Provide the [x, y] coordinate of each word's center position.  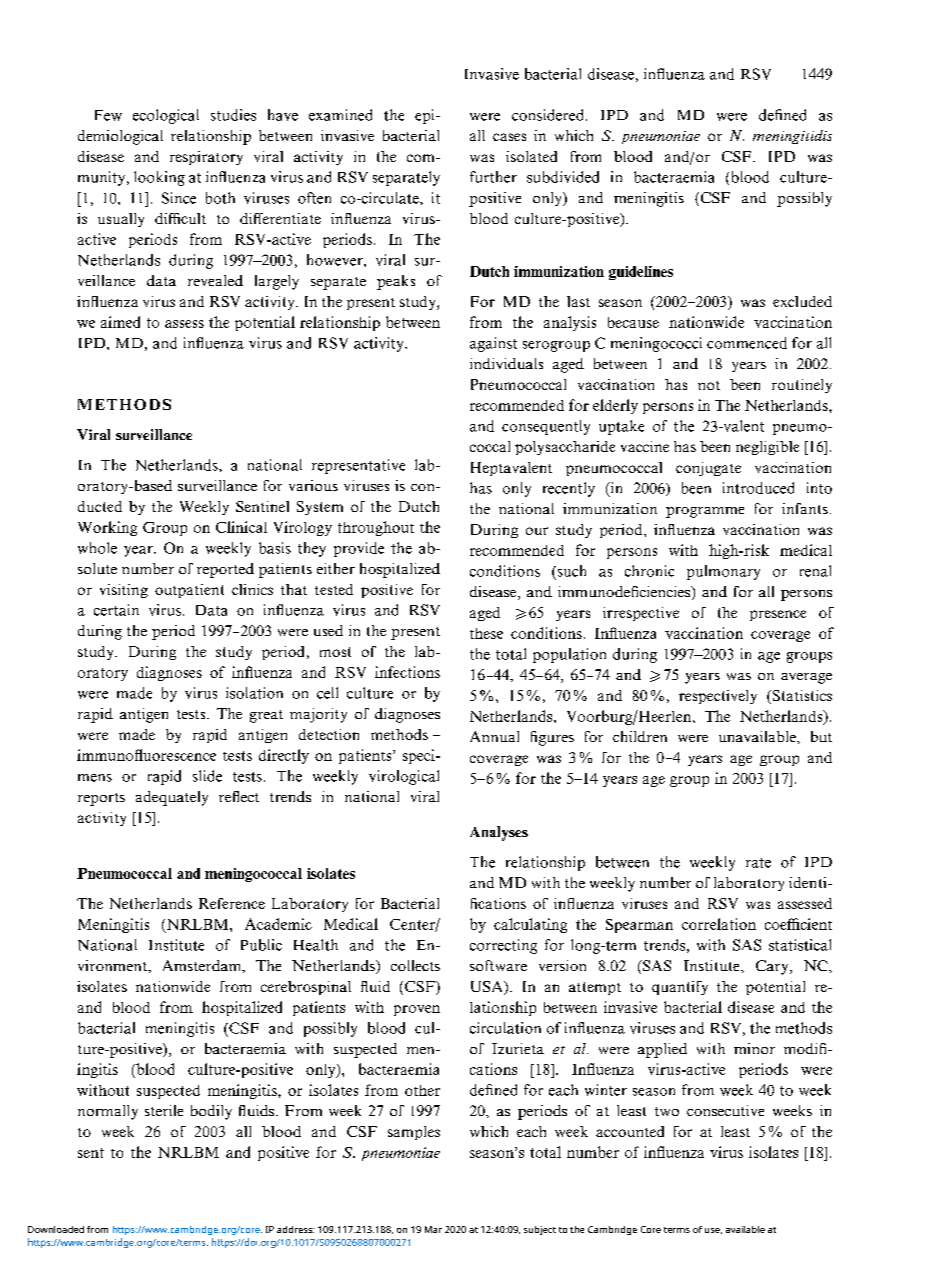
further [493, 177]
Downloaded [56, 1229]
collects [415, 965]
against [493, 344]
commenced [747, 343]
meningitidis [792, 137]
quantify [680, 988]
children [640, 736]
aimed [120, 322]
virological [404, 777]
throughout [376, 528]
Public [261, 945]
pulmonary [723, 572]
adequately [172, 798]
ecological [166, 116]
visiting [124, 591]
